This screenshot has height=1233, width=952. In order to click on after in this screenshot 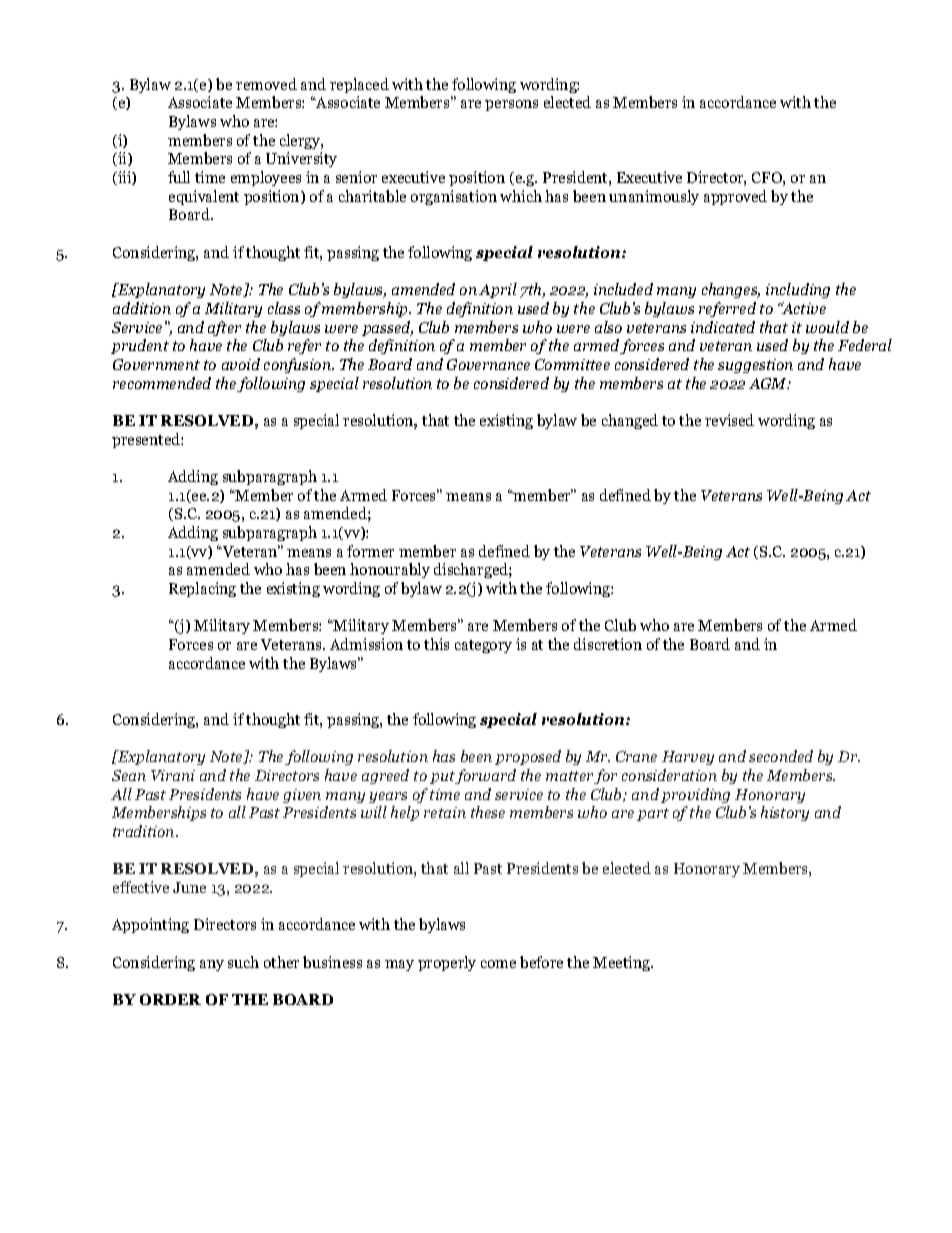, I will do `click(224, 328)`.
